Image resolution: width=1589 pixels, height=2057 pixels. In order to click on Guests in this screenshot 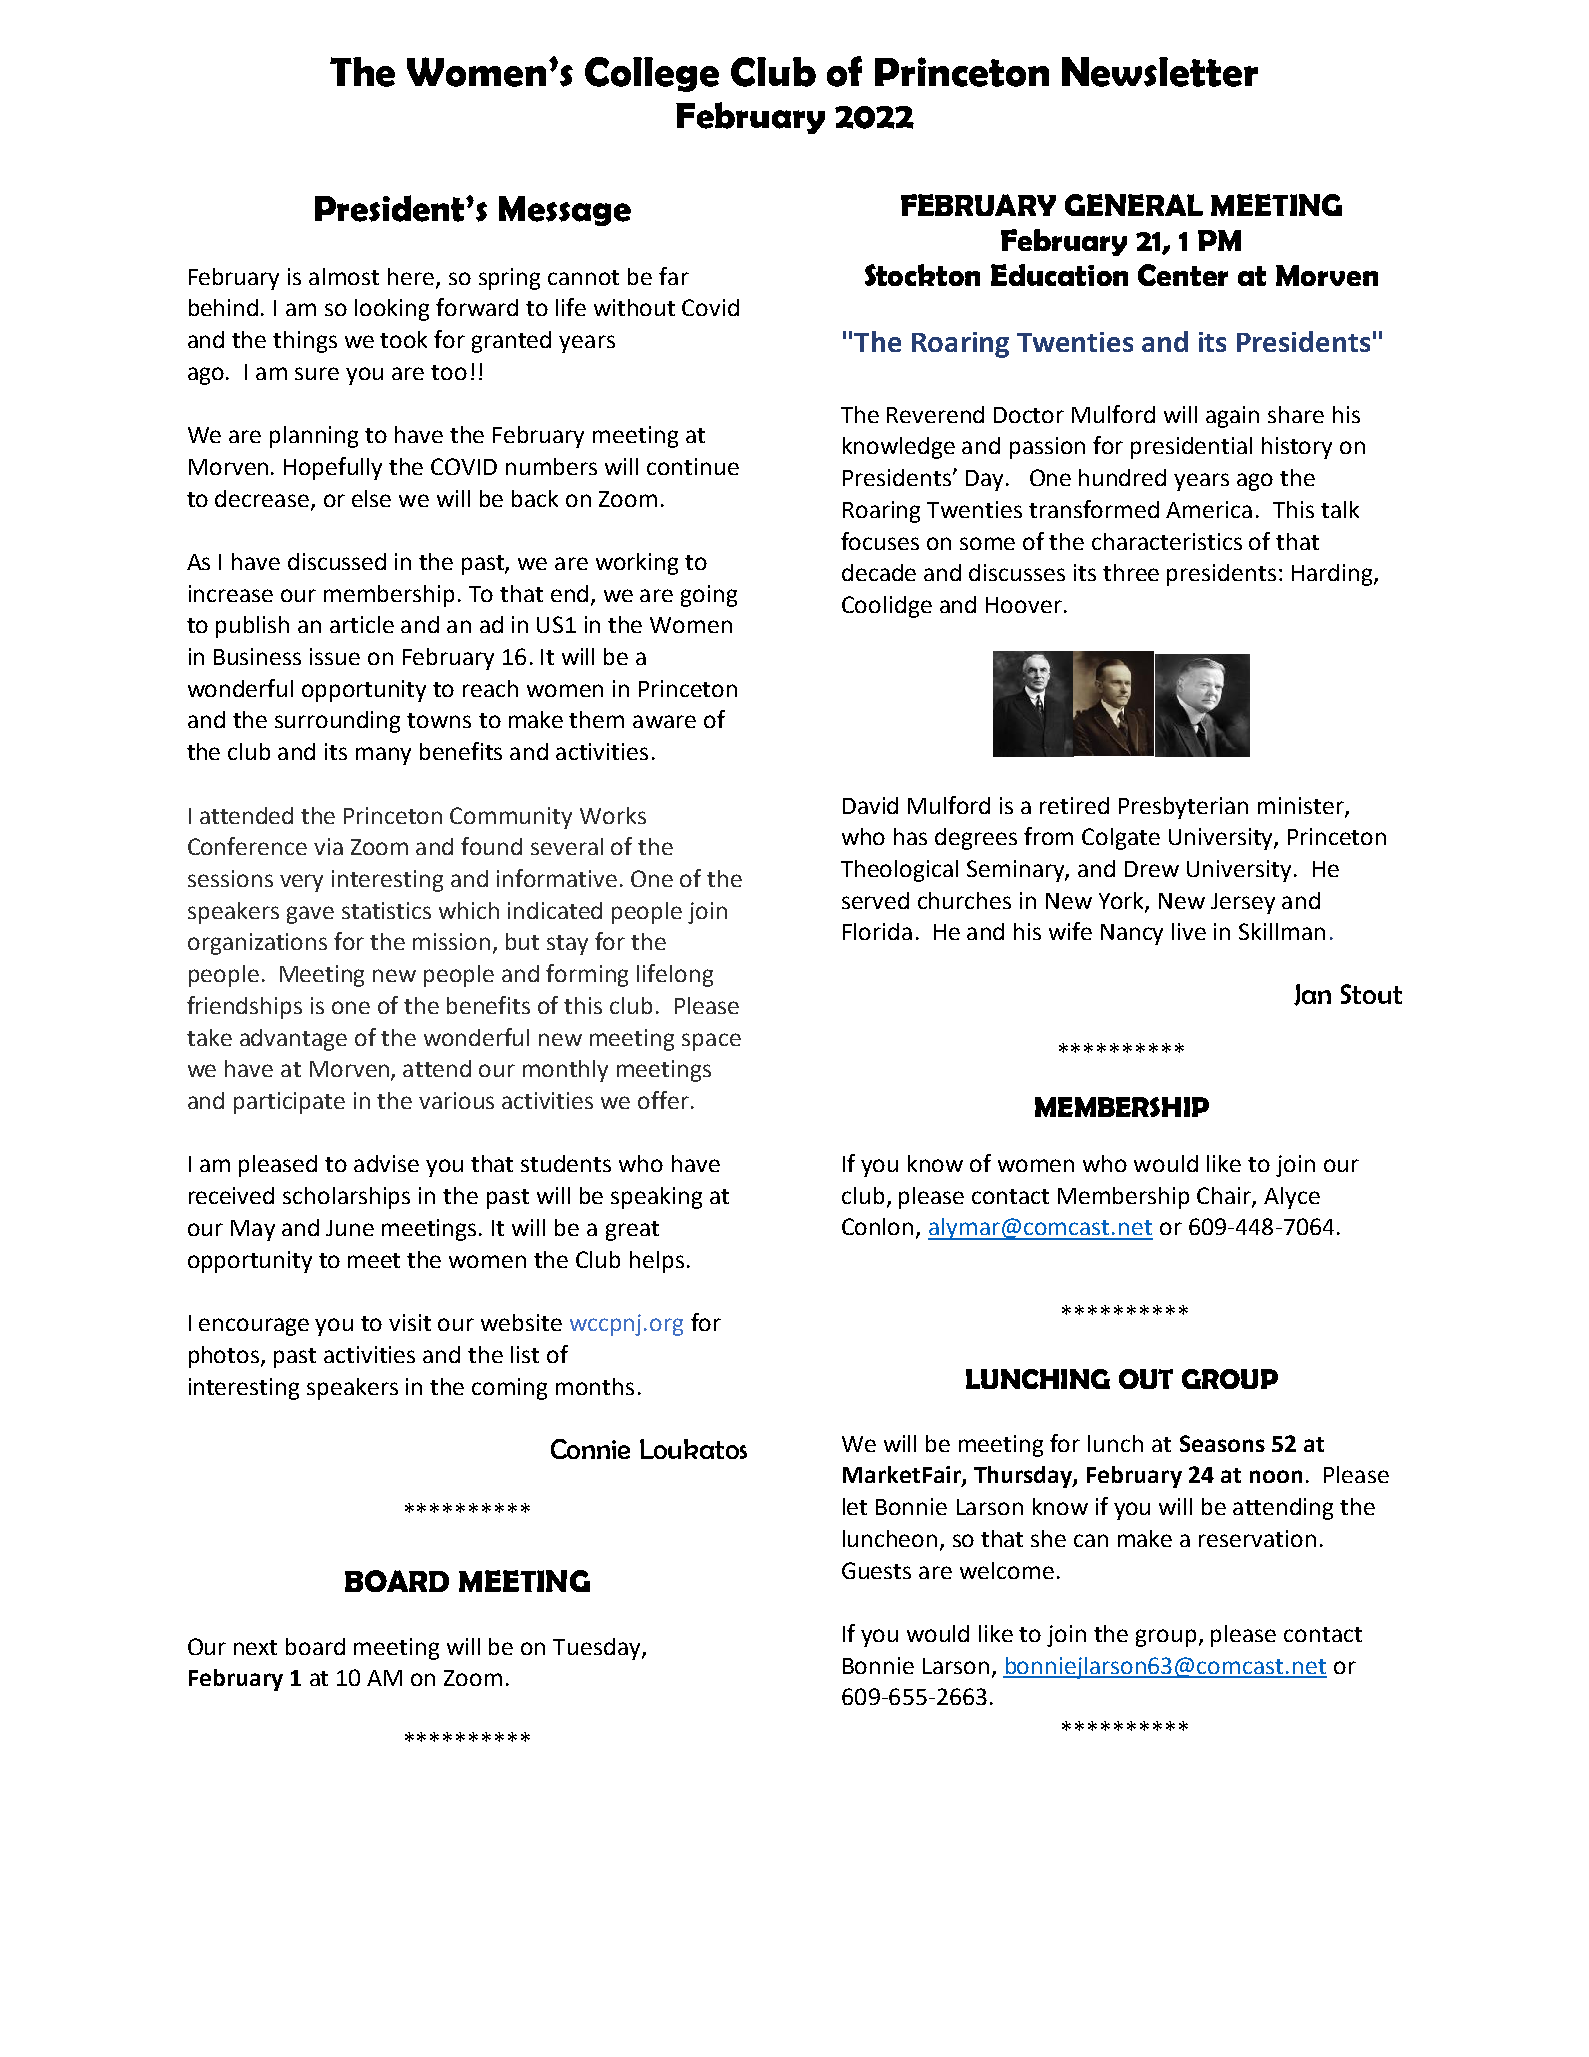, I will do `click(876, 1570)`.
